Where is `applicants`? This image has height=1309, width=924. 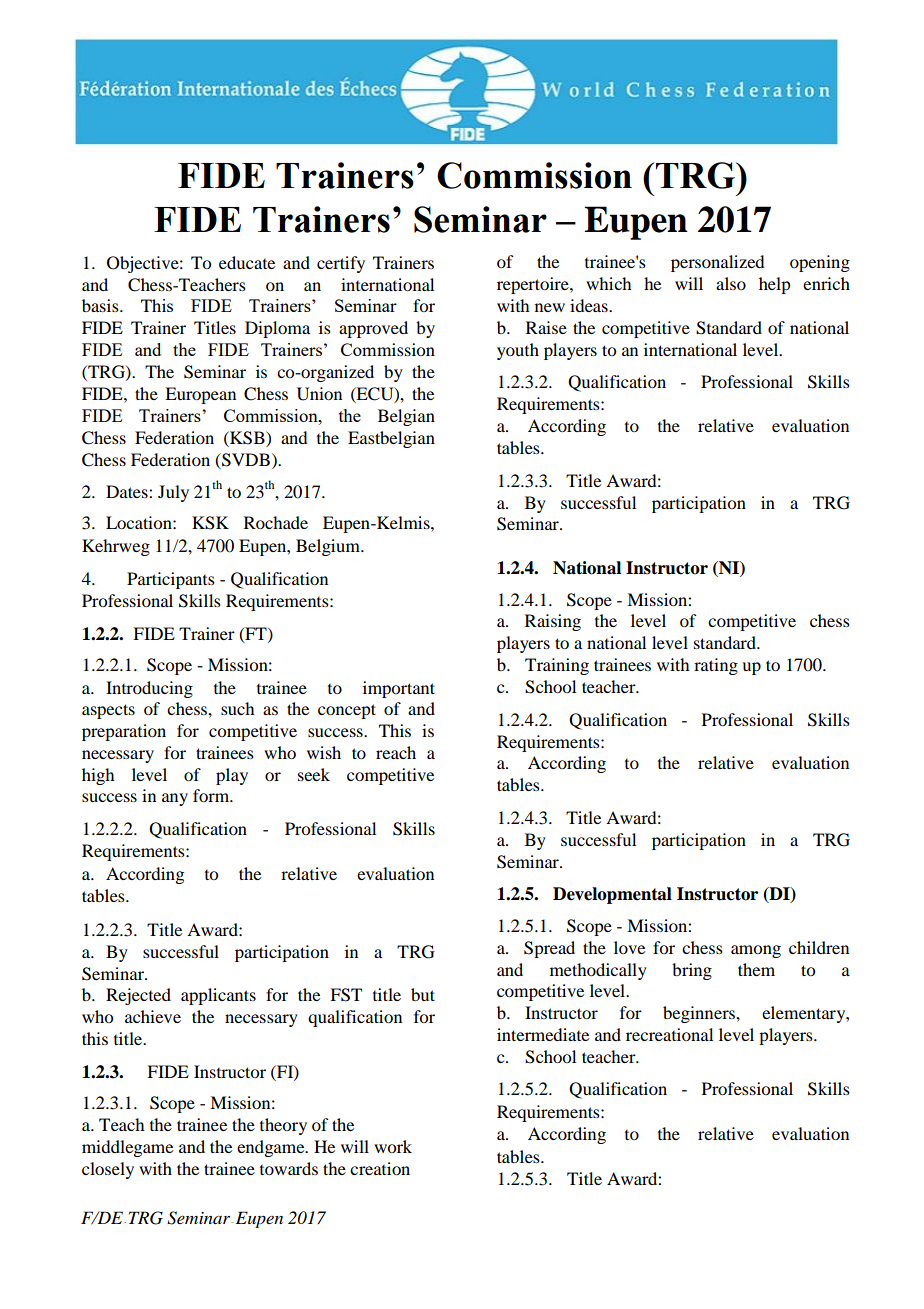
applicants is located at coordinates (218, 996).
